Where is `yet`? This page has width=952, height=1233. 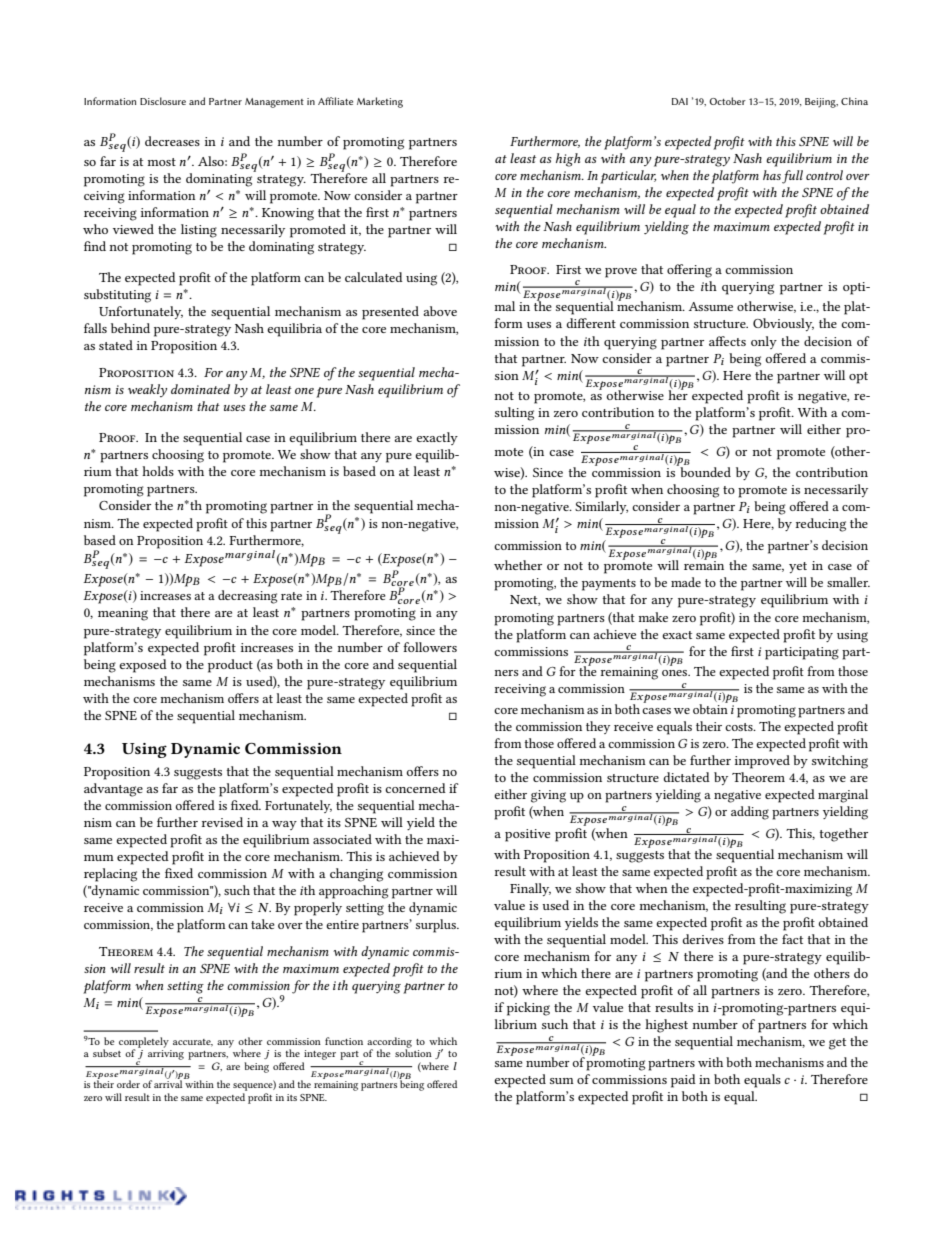 yet is located at coordinates (798, 567).
